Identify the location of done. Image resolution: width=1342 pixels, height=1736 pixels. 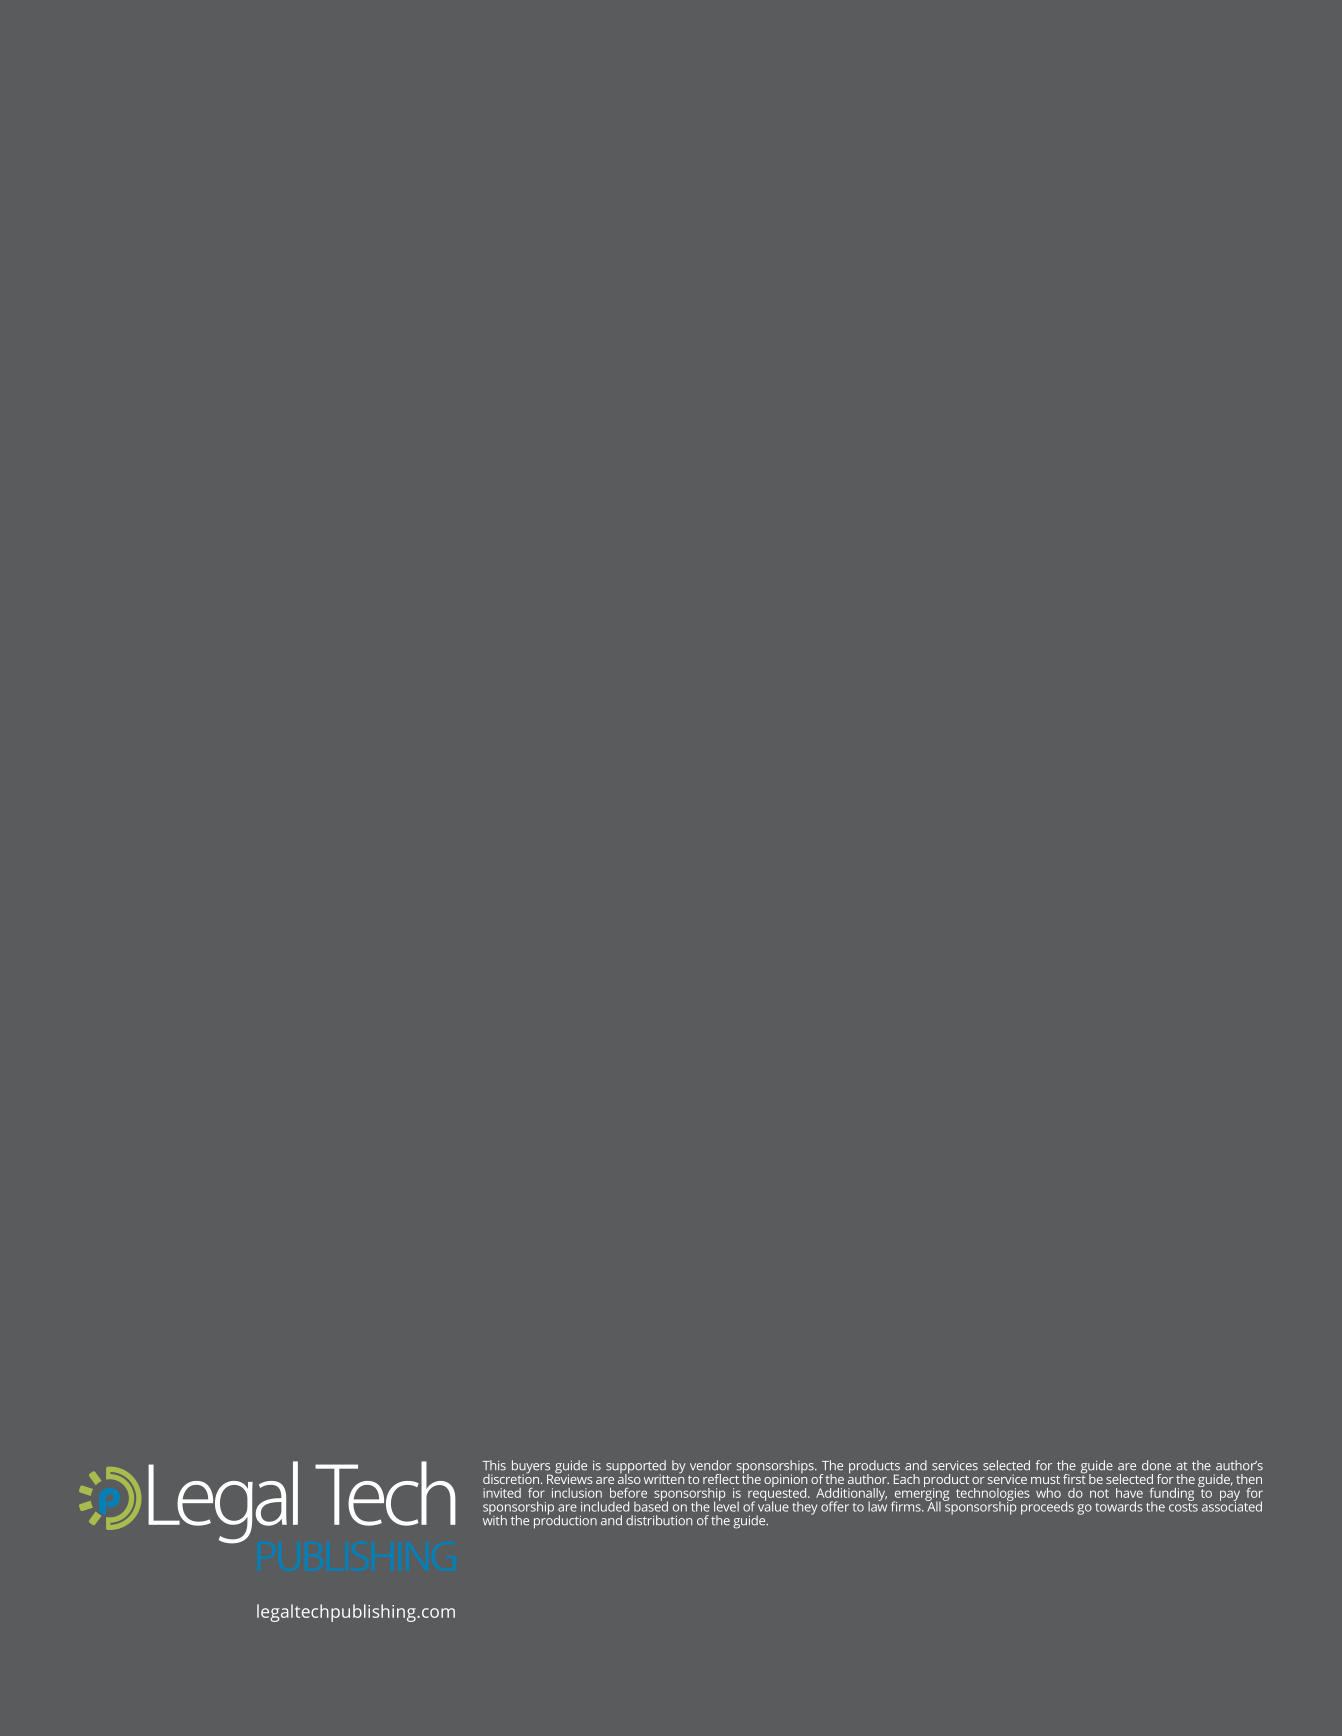
(1156, 1465).
